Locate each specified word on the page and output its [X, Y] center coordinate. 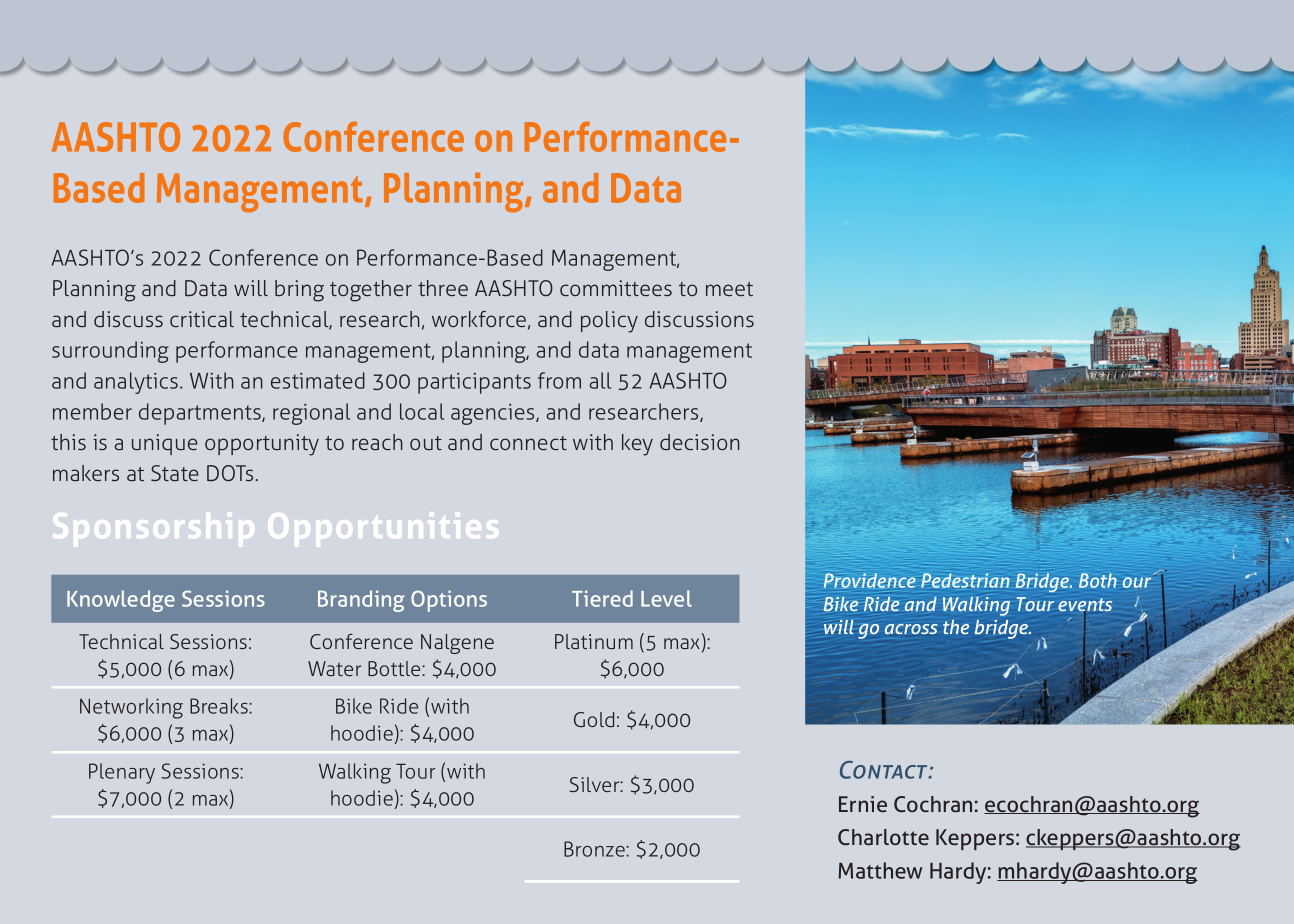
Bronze [595, 849]
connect [528, 443]
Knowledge [121, 601]
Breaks [220, 706]
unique [165, 444]
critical [202, 319]
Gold [594, 719]
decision [700, 442]
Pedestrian [965, 580]
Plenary [122, 773]
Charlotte [883, 837]
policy [609, 322]
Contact [885, 770]
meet [729, 289]
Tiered [602, 598]
